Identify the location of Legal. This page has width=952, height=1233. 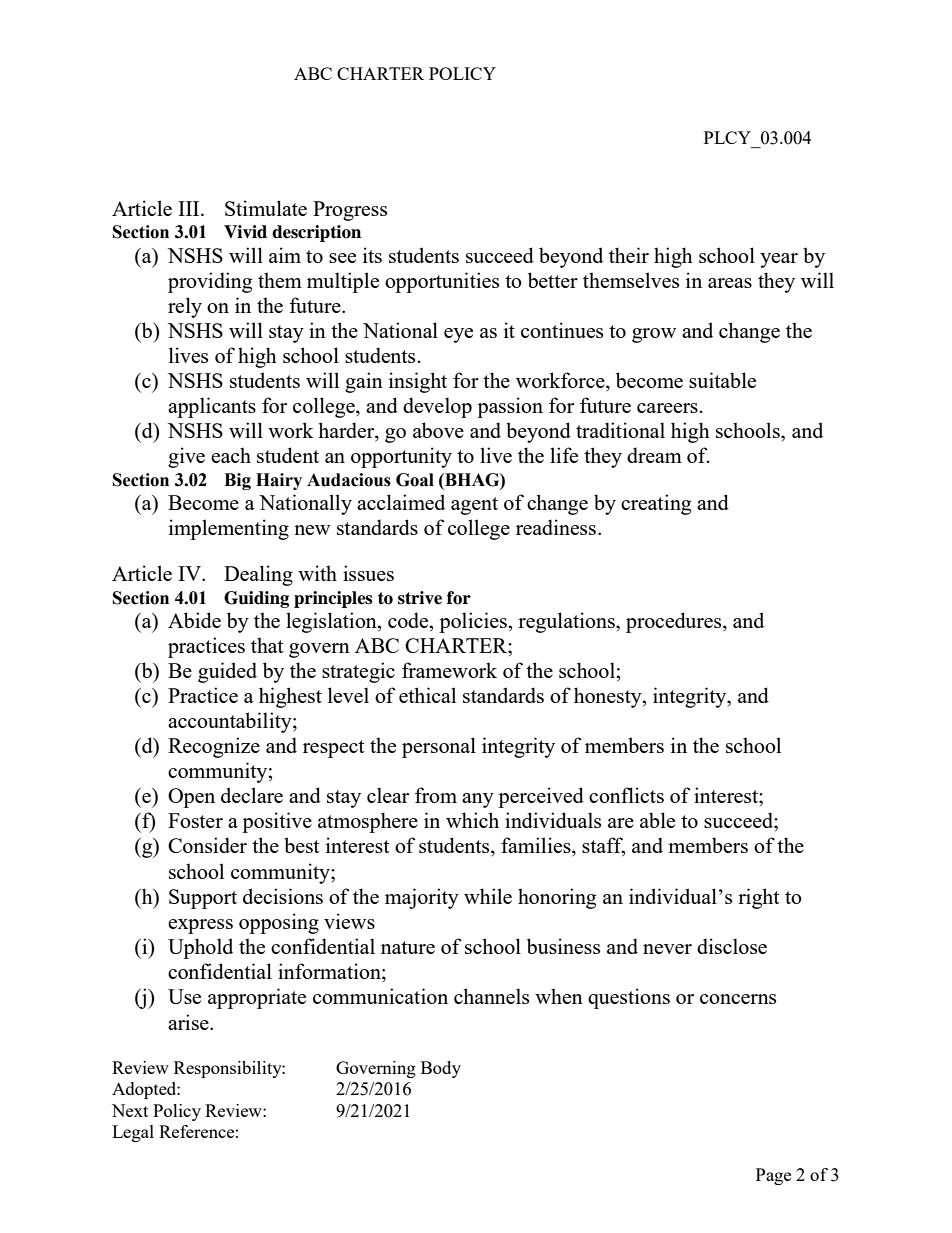
(133, 1133).
